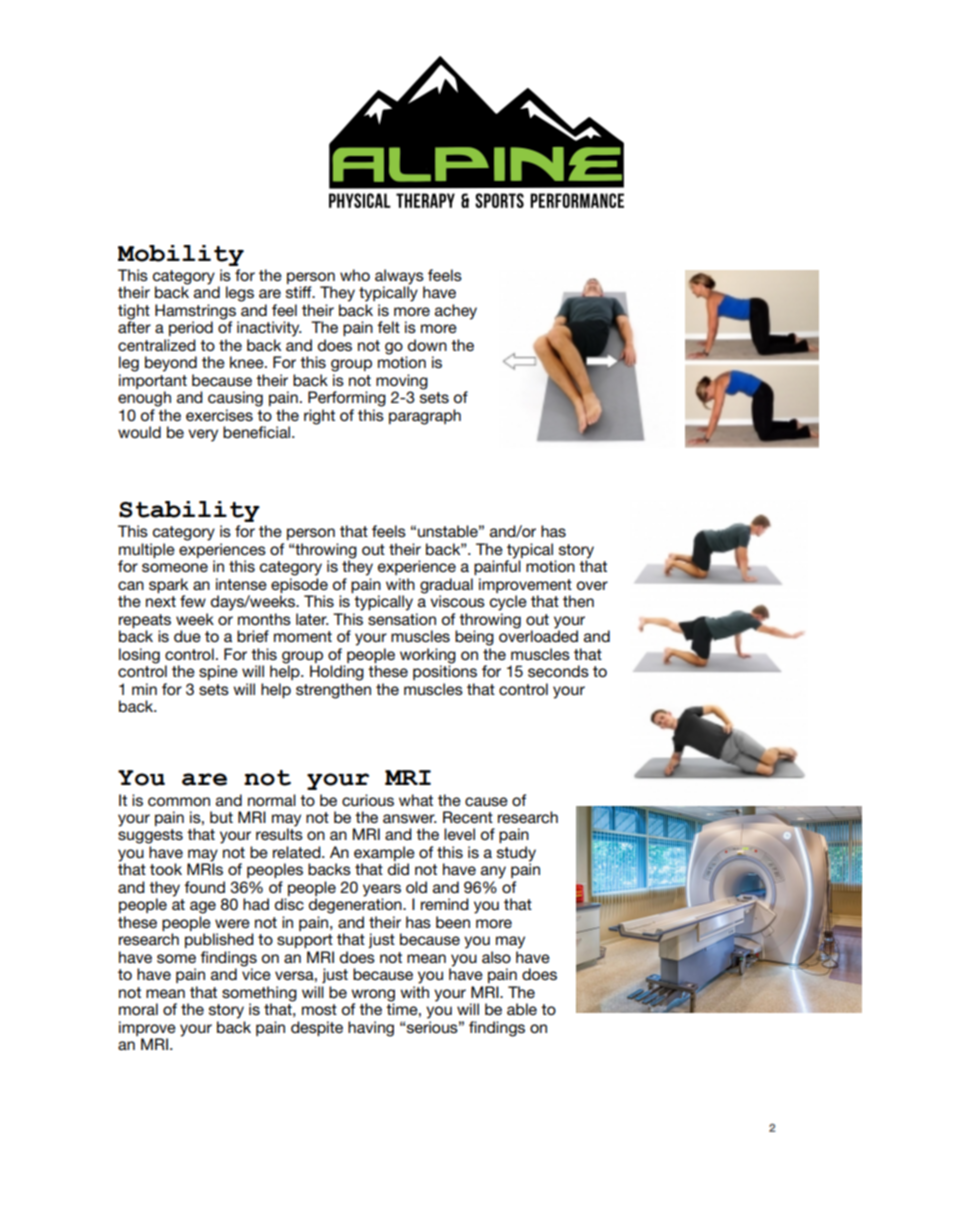 Image resolution: width=953 pixels, height=1232 pixels. I want to click on very, so click(203, 435).
